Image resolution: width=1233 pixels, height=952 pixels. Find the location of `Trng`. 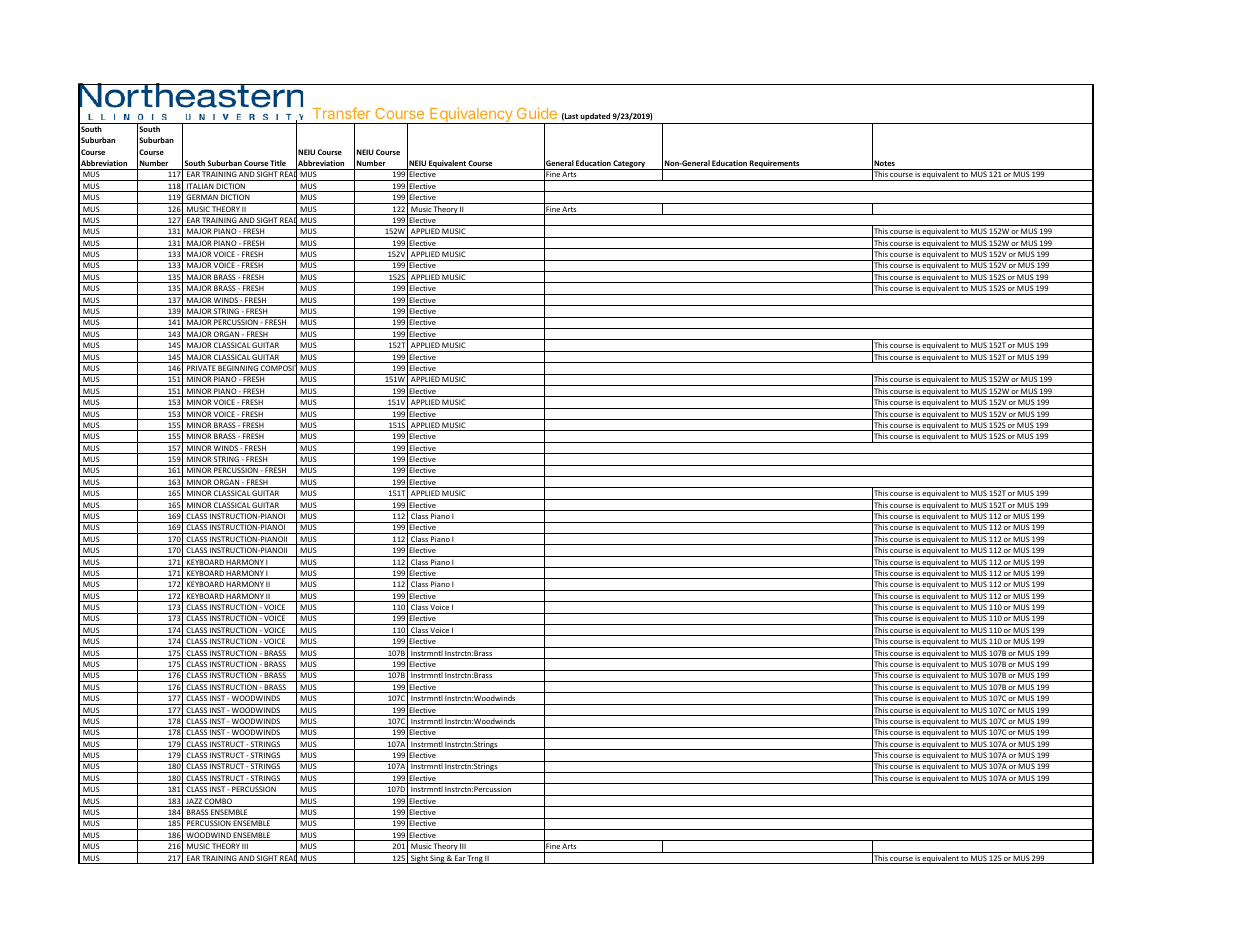

Trng is located at coordinates (475, 859).
